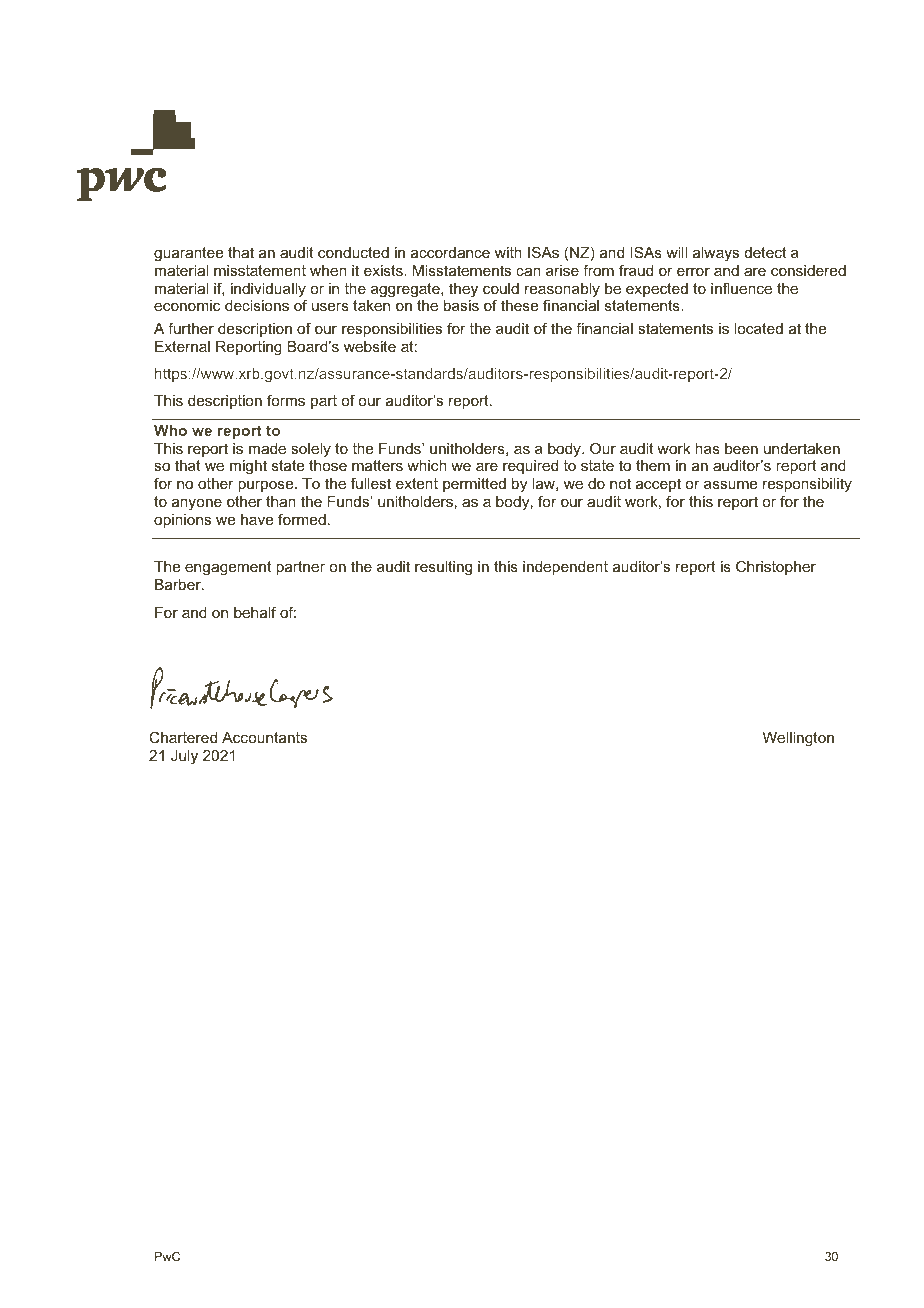 The width and height of the screenshot is (924, 1308). I want to click on always, so click(716, 254).
